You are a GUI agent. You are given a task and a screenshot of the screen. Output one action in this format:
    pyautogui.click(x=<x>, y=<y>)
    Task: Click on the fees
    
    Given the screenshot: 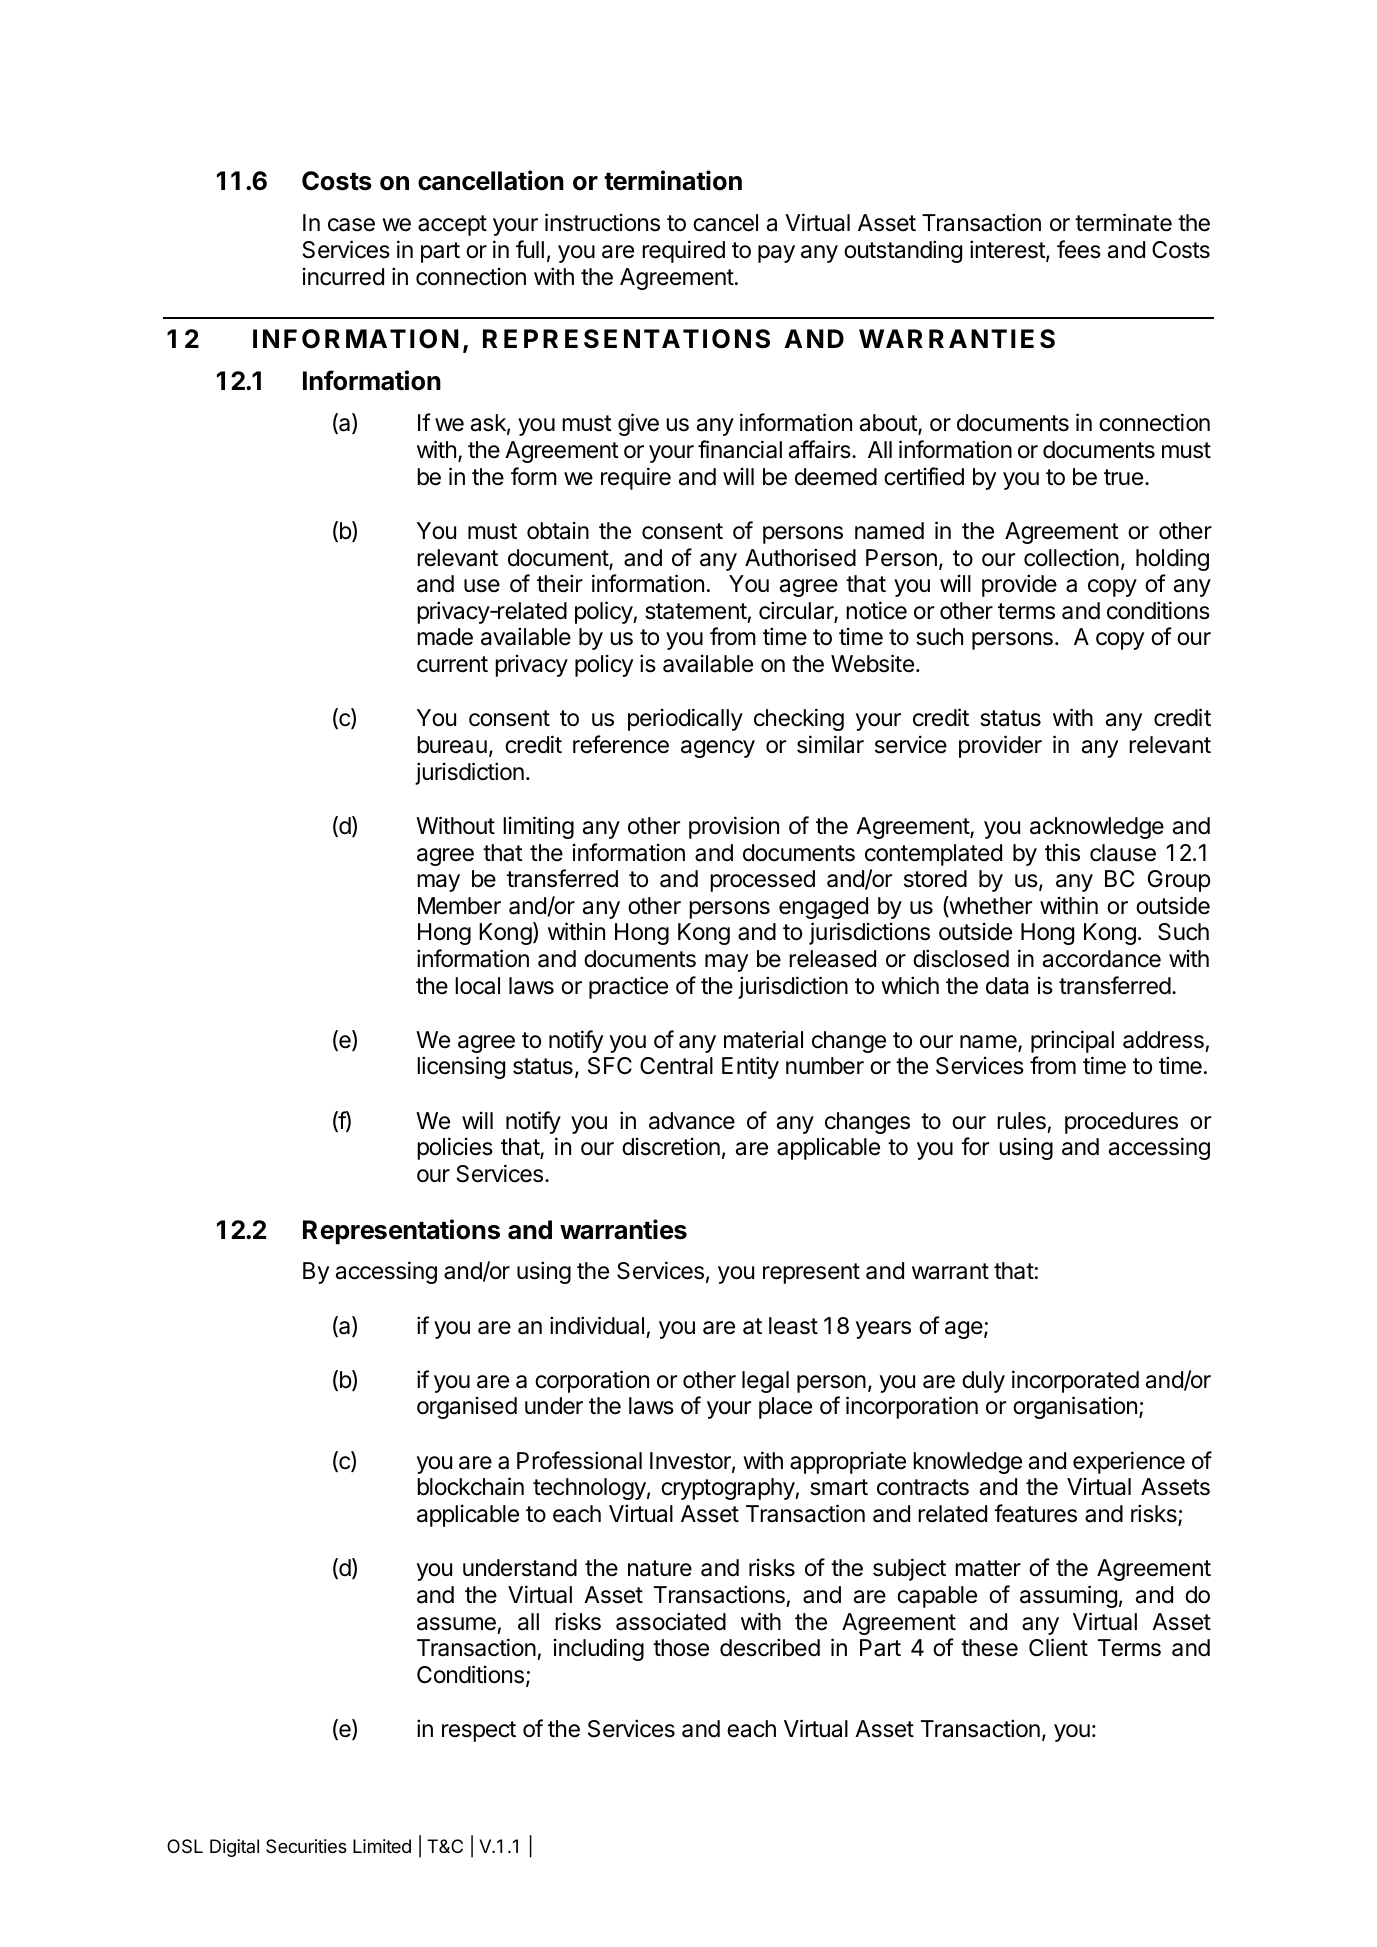 What is the action you would take?
    pyautogui.click(x=1079, y=249)
